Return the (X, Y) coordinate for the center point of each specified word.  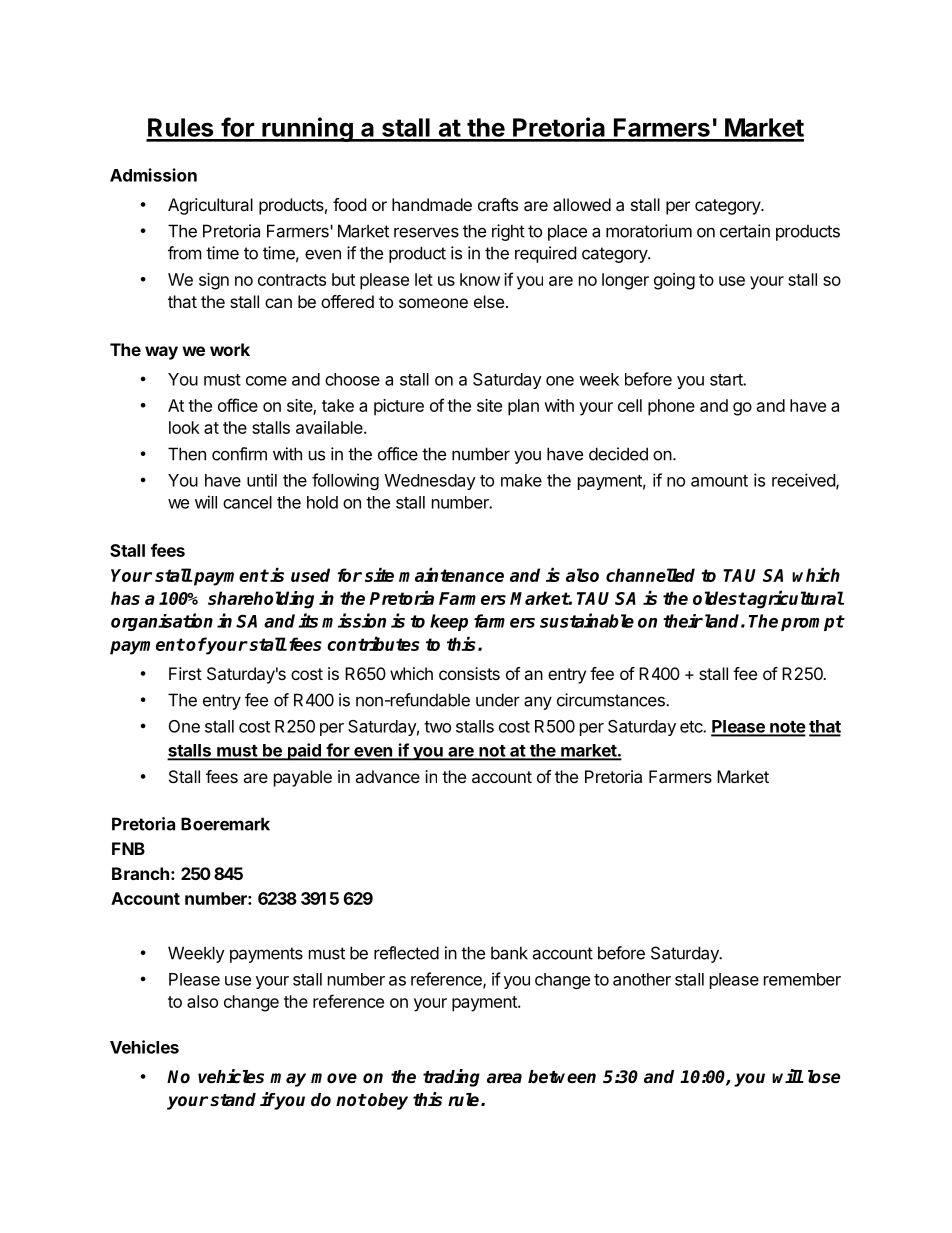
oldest (720, 598)
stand (233, 1100)
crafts (498, 204)
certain (745, 231)
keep (449, 622)
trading (451, 1078)
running (307, 129)
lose (824, 1077)
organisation (162, 622)
